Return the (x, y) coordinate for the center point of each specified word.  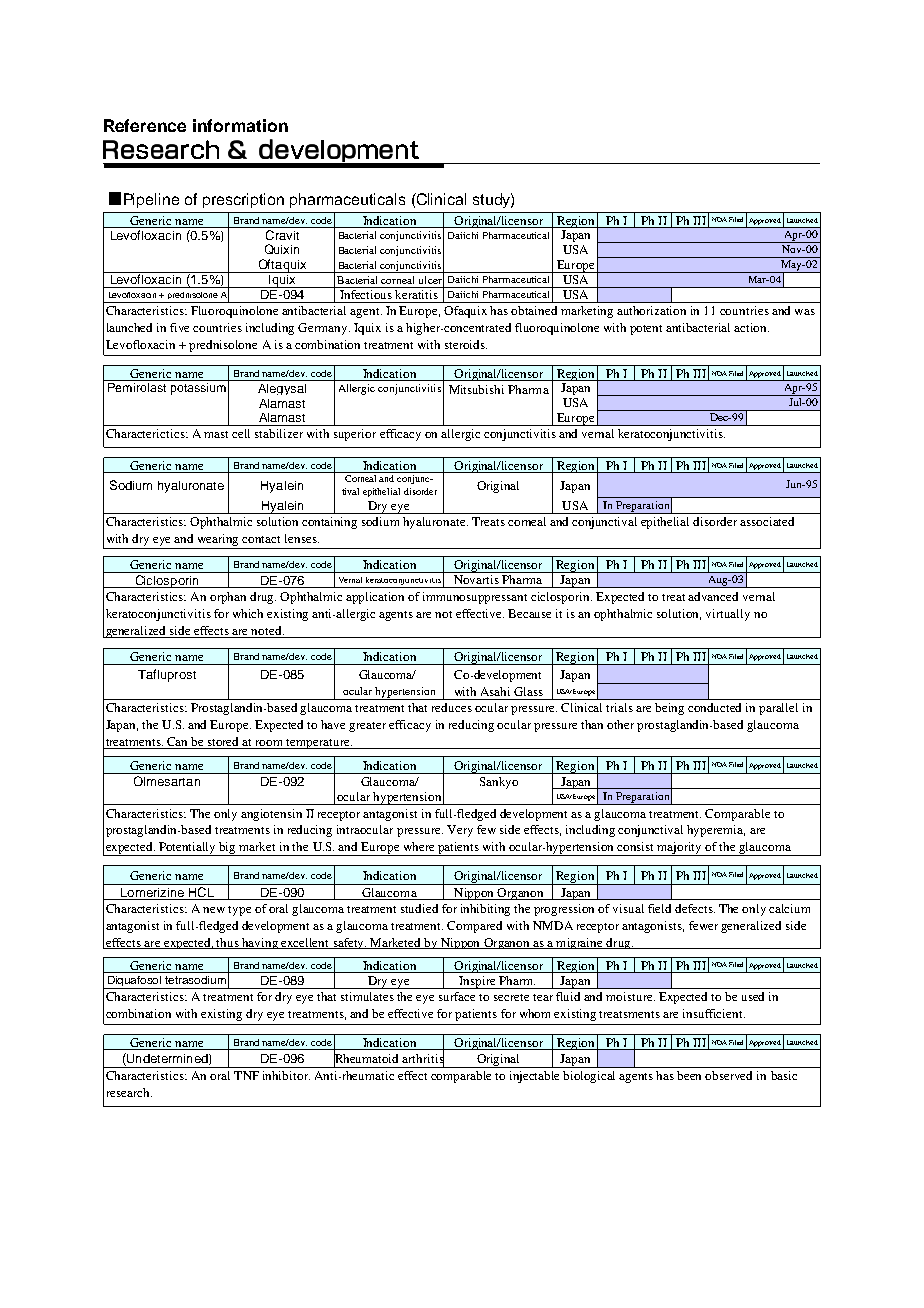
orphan (228, 598)
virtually (728, 615)
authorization (651, 310)
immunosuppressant (475, 598)
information (240, 125)
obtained (534, 310)
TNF (246, 1075)
